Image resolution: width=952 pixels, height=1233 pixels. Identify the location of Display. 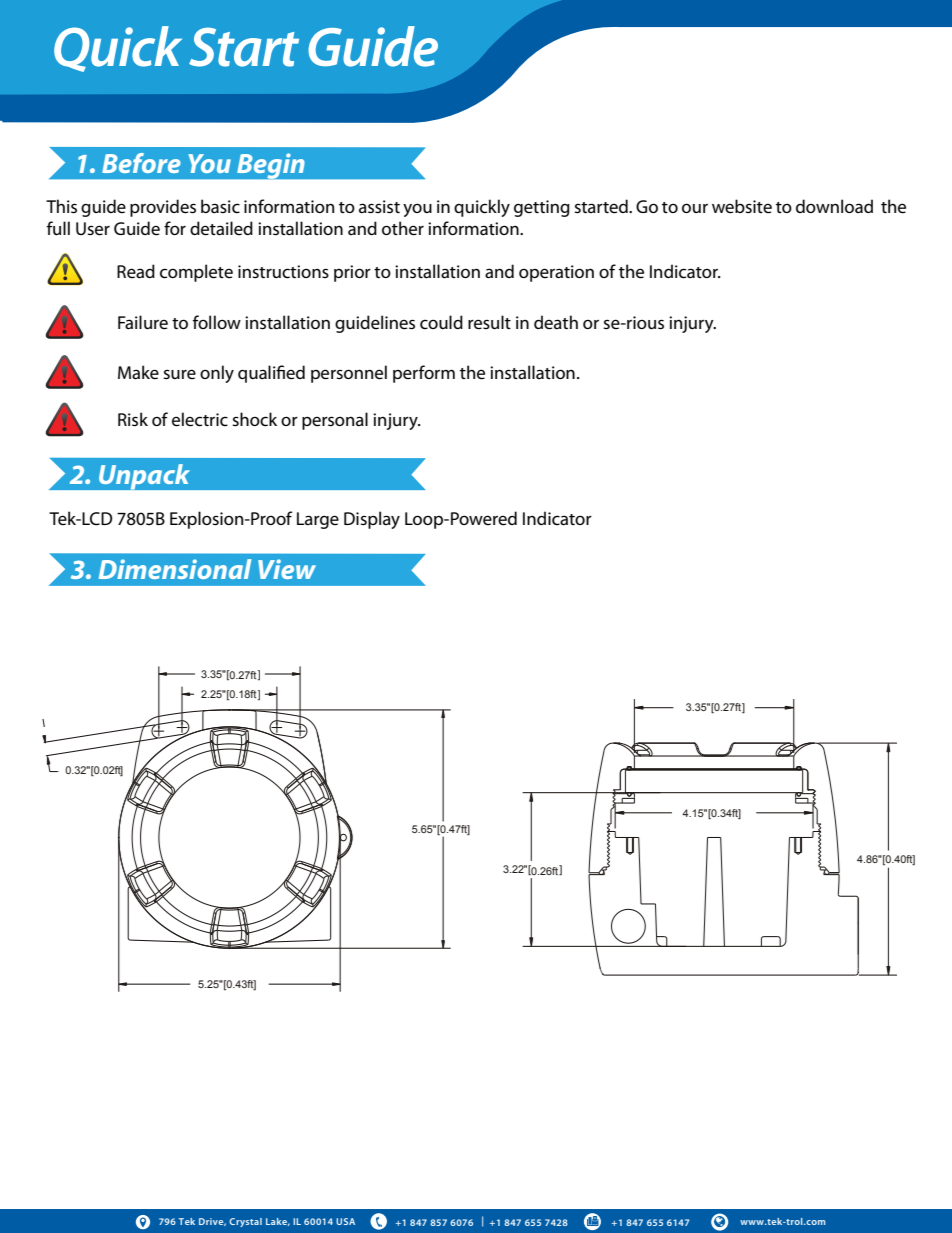
(372, 520).
